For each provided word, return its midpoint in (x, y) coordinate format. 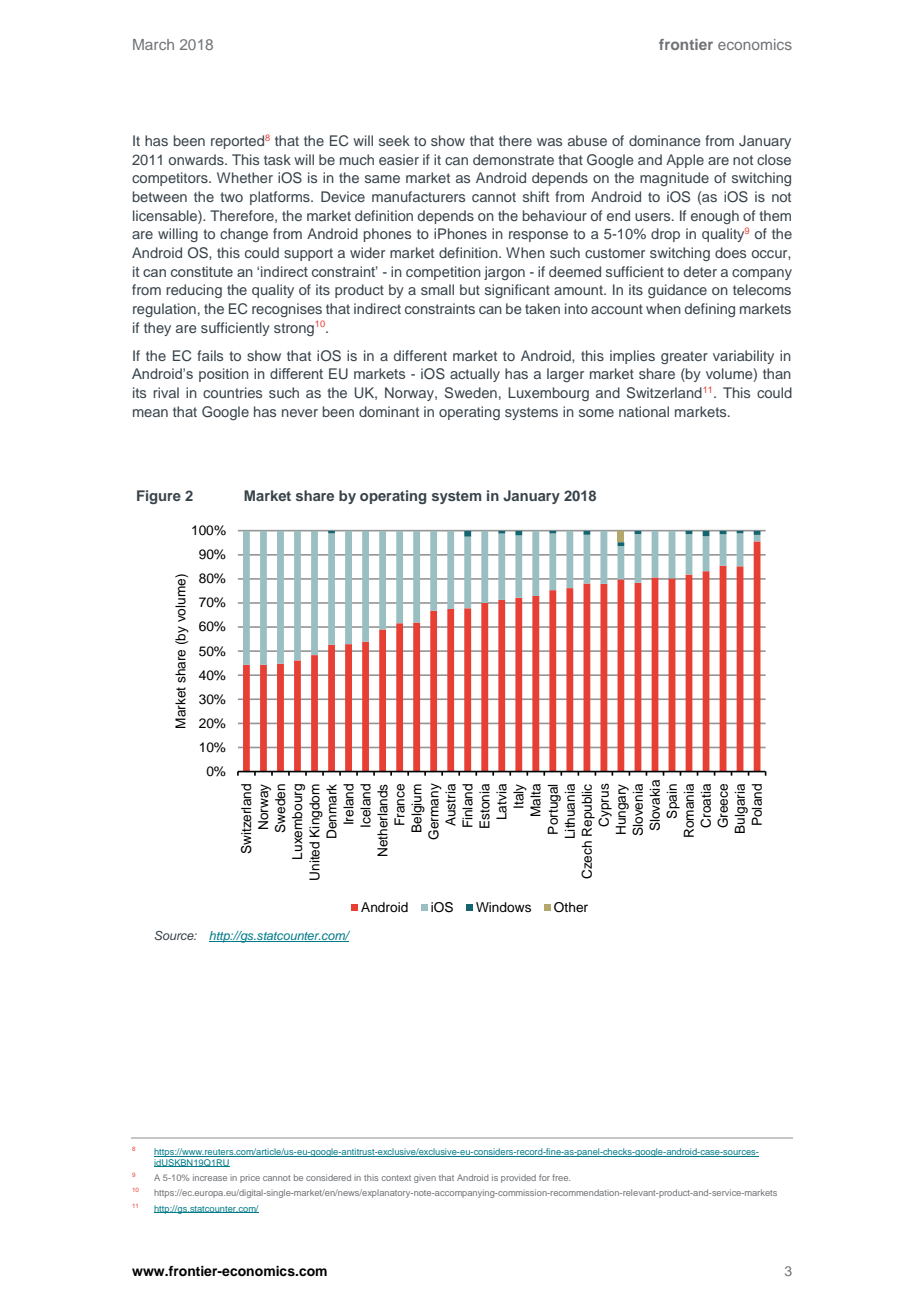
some (596, 413)
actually (475, 375)
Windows (503, 907)
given (425, 1179)
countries (232, 392)
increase (210, 1177)
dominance (665, 140)
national (644, 411)
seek (394, 140)
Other (571, 907)
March (153, 44)
